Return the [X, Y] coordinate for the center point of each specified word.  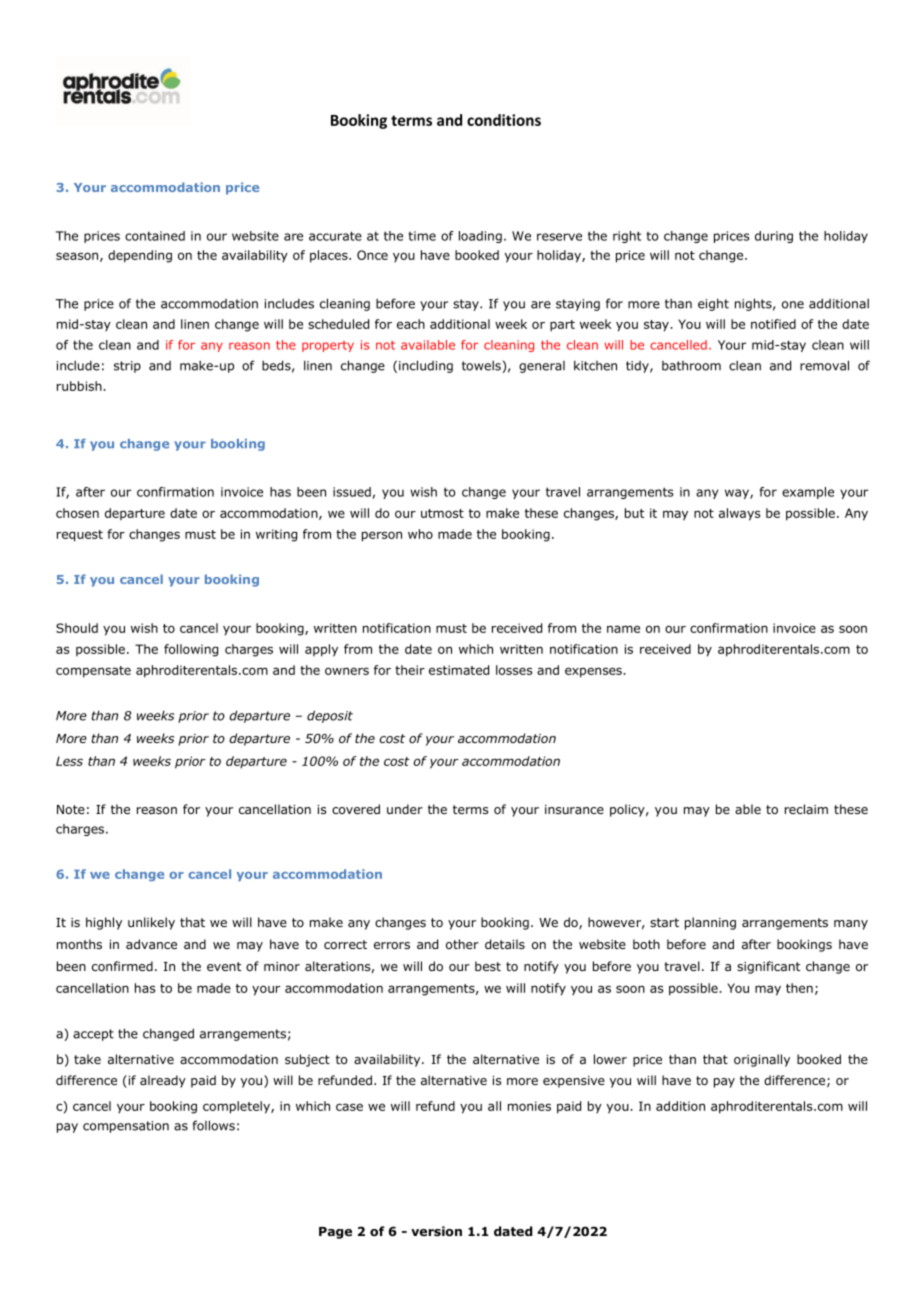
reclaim [806, 809]
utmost [442, 513]
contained [155, 236]
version [436, 1231]
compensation [126, 1127]
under [405, 809]
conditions [504, 120]
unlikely [151, 923]
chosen [77, 513]
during [774, 237]
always [740, 514]
